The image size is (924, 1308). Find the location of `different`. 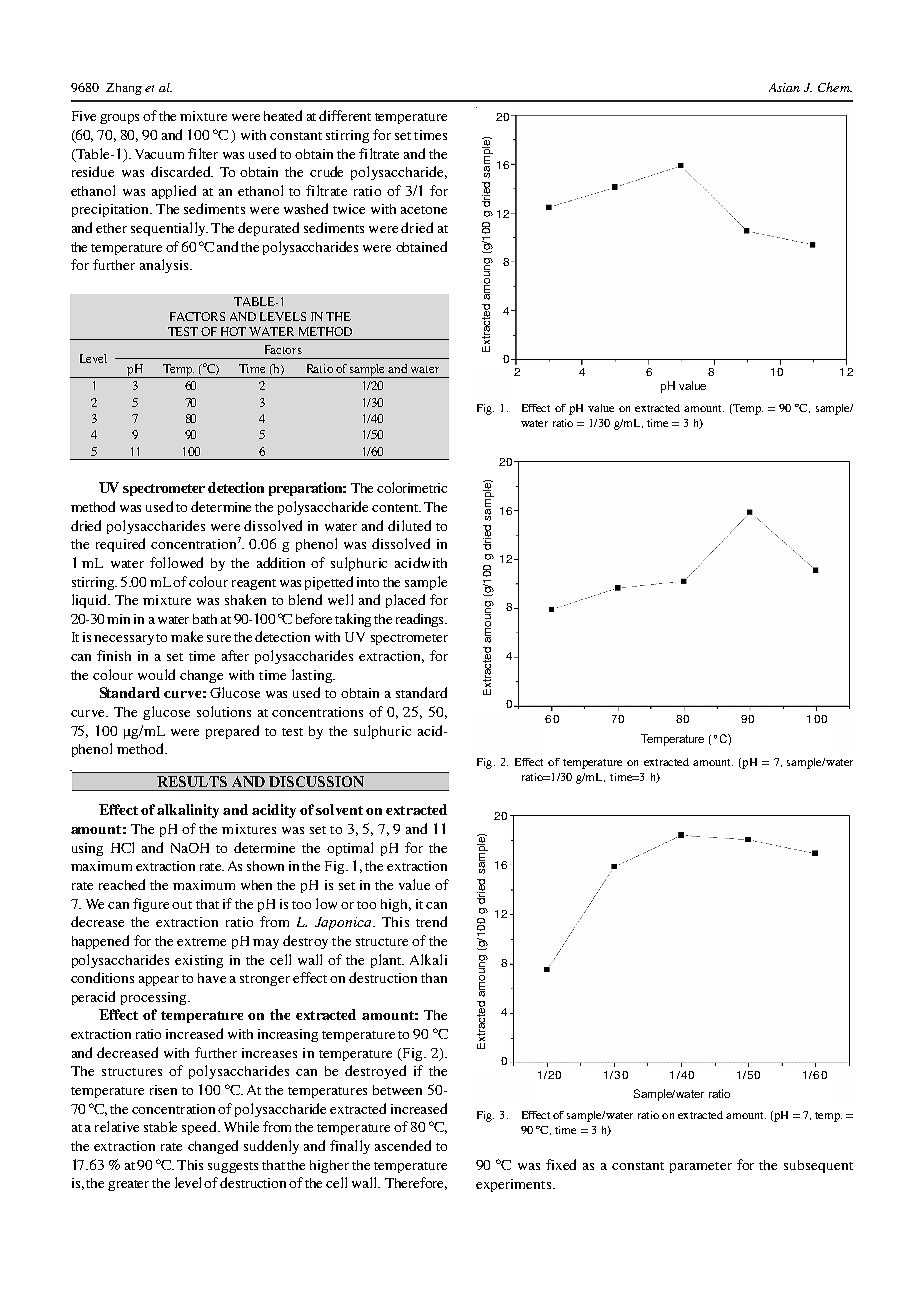

different is located at coordinates (345, 115).
